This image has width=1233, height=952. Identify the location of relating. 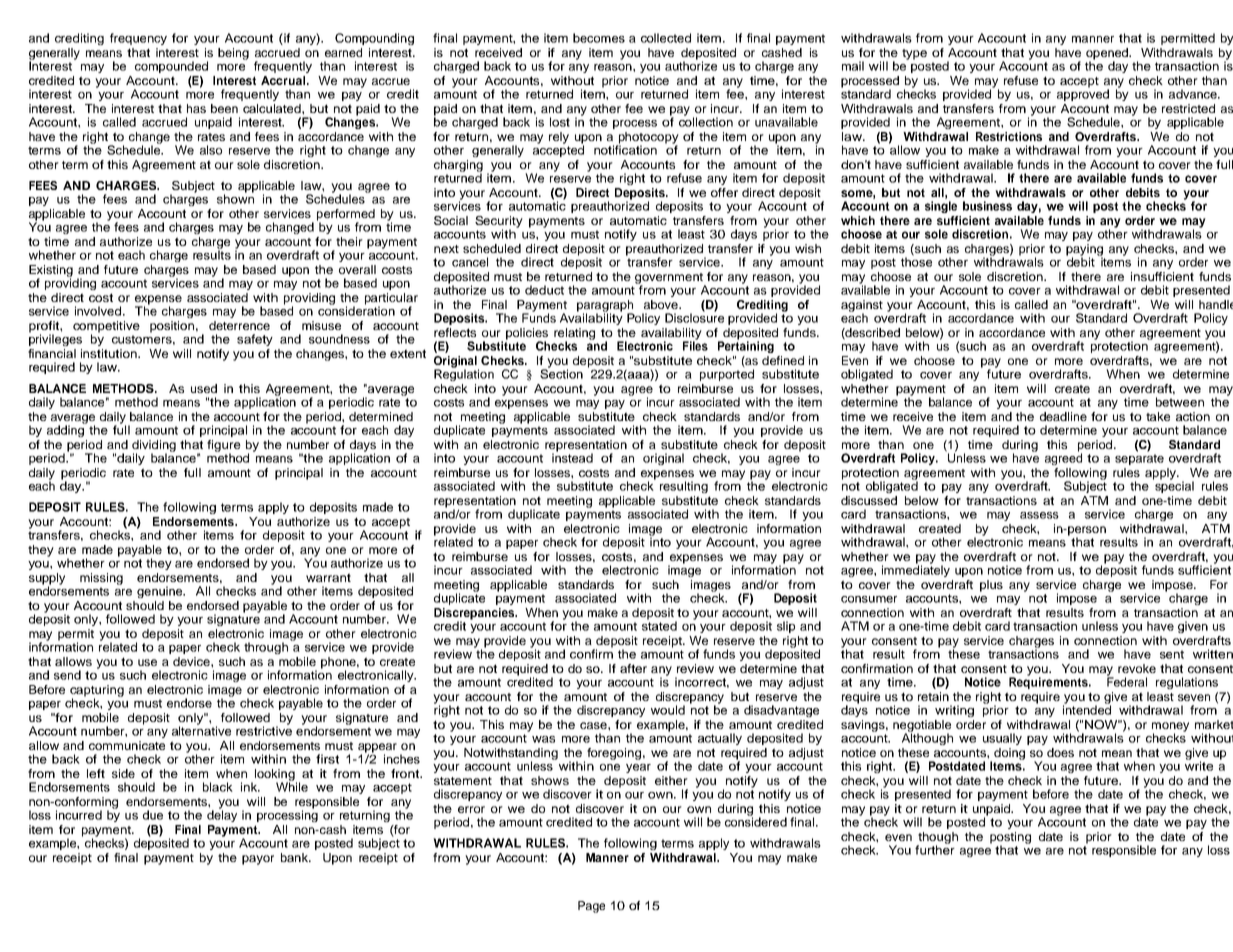
(574, 335).
